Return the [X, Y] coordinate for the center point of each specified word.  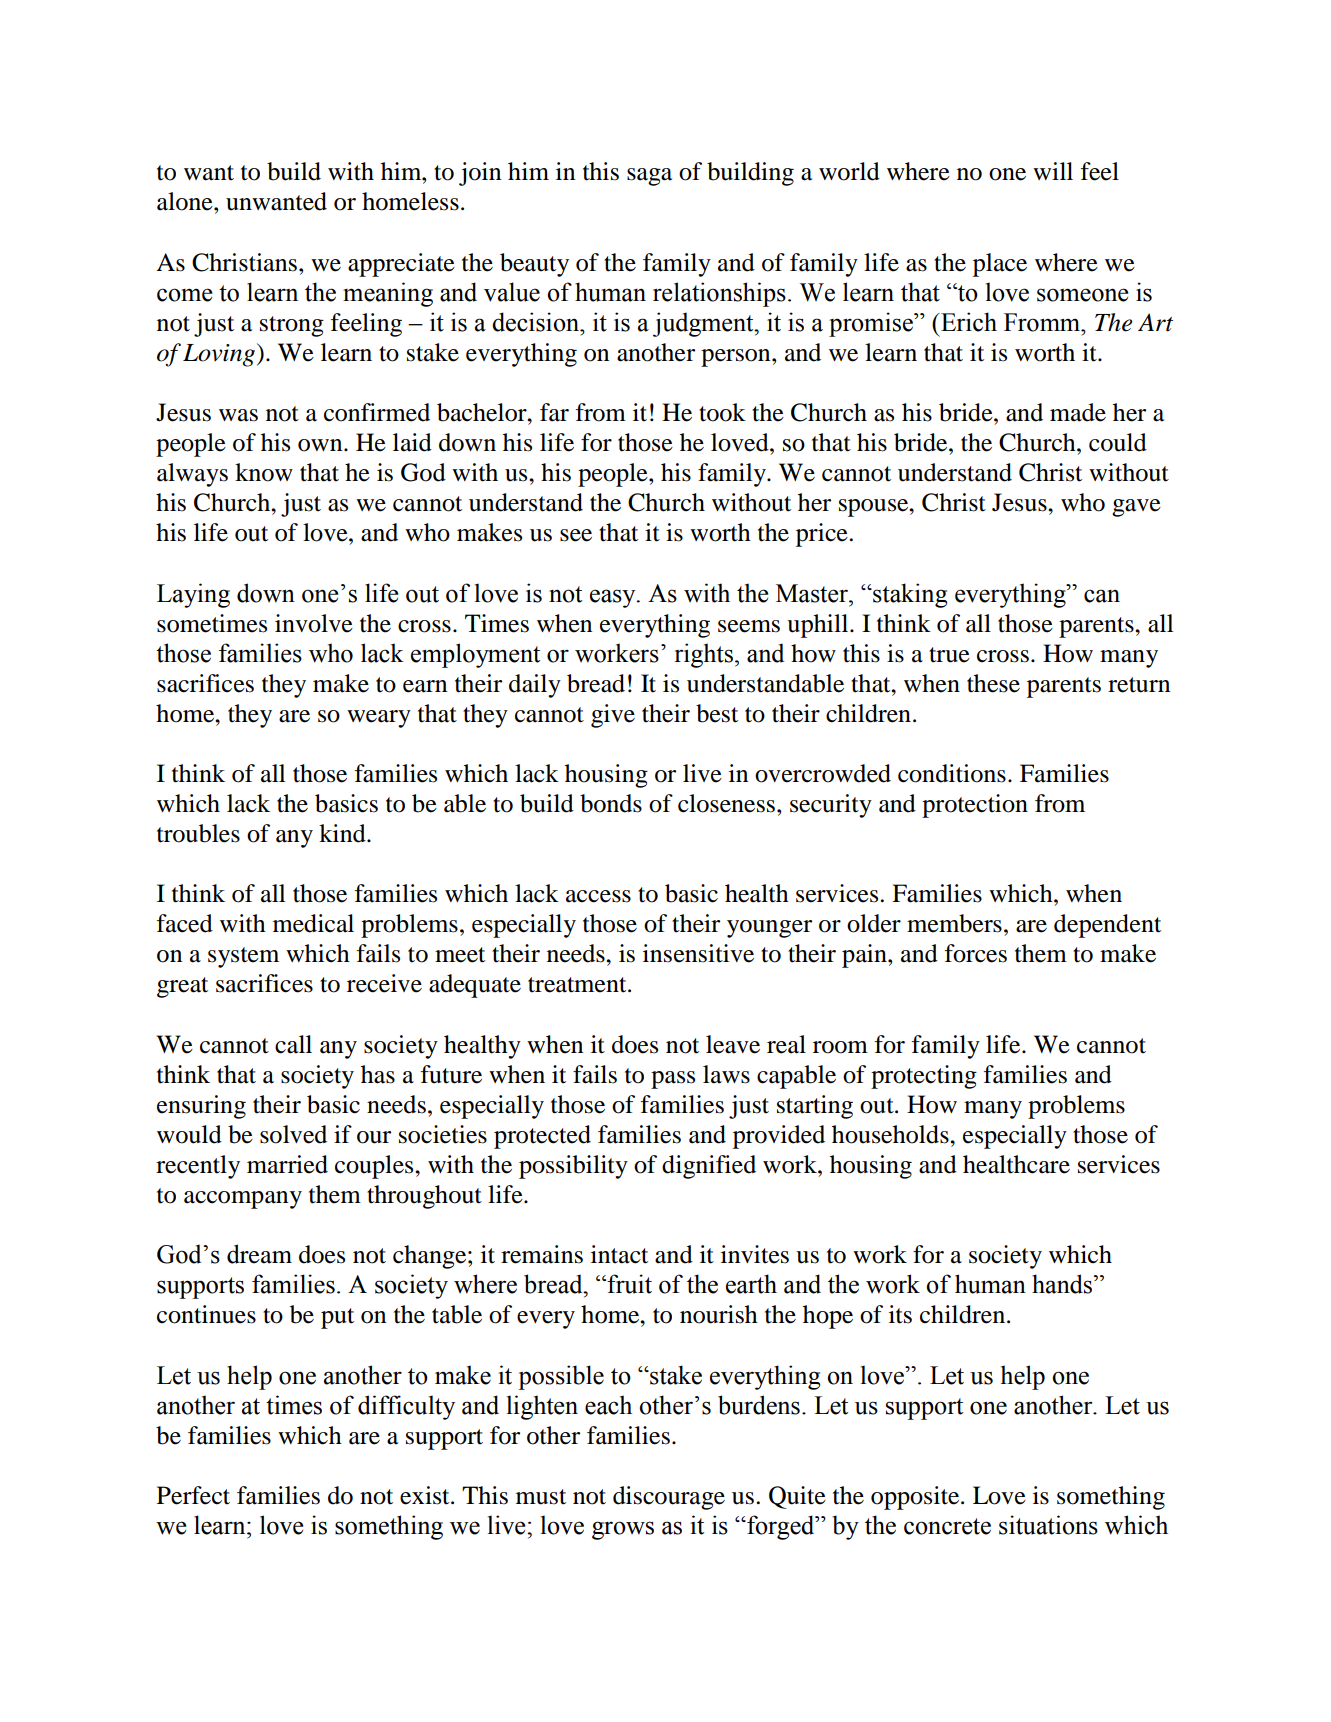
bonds [611, 803]
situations [1048, 1525]
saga [649, 177]
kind [343, 833]
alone [186, 201]
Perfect [193, 1495]
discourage [669, 1498]
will [1053, 171]
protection [975, 806]
